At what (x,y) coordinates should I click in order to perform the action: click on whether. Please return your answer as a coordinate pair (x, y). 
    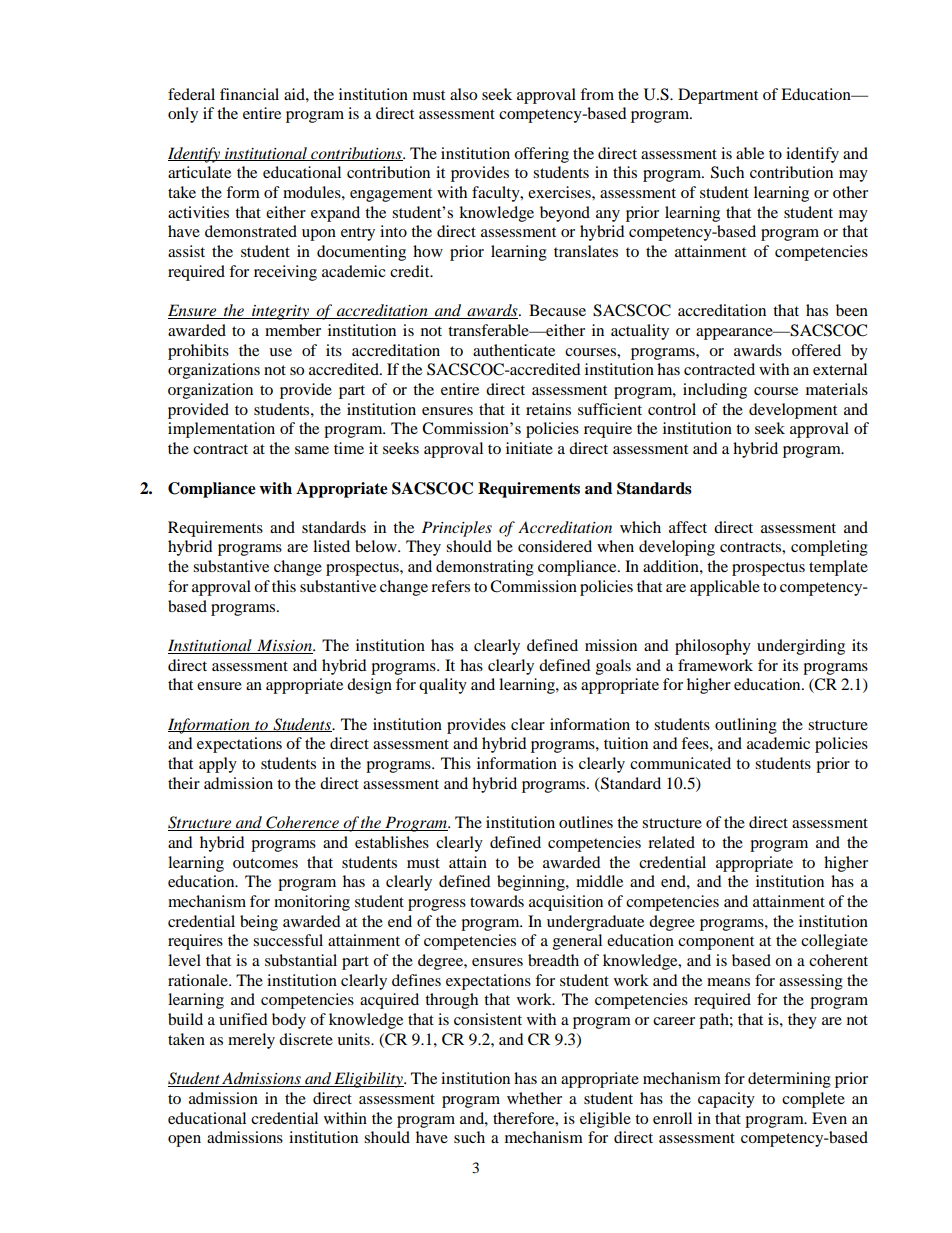
    Looking at the image, I should click on (534, 1098).
